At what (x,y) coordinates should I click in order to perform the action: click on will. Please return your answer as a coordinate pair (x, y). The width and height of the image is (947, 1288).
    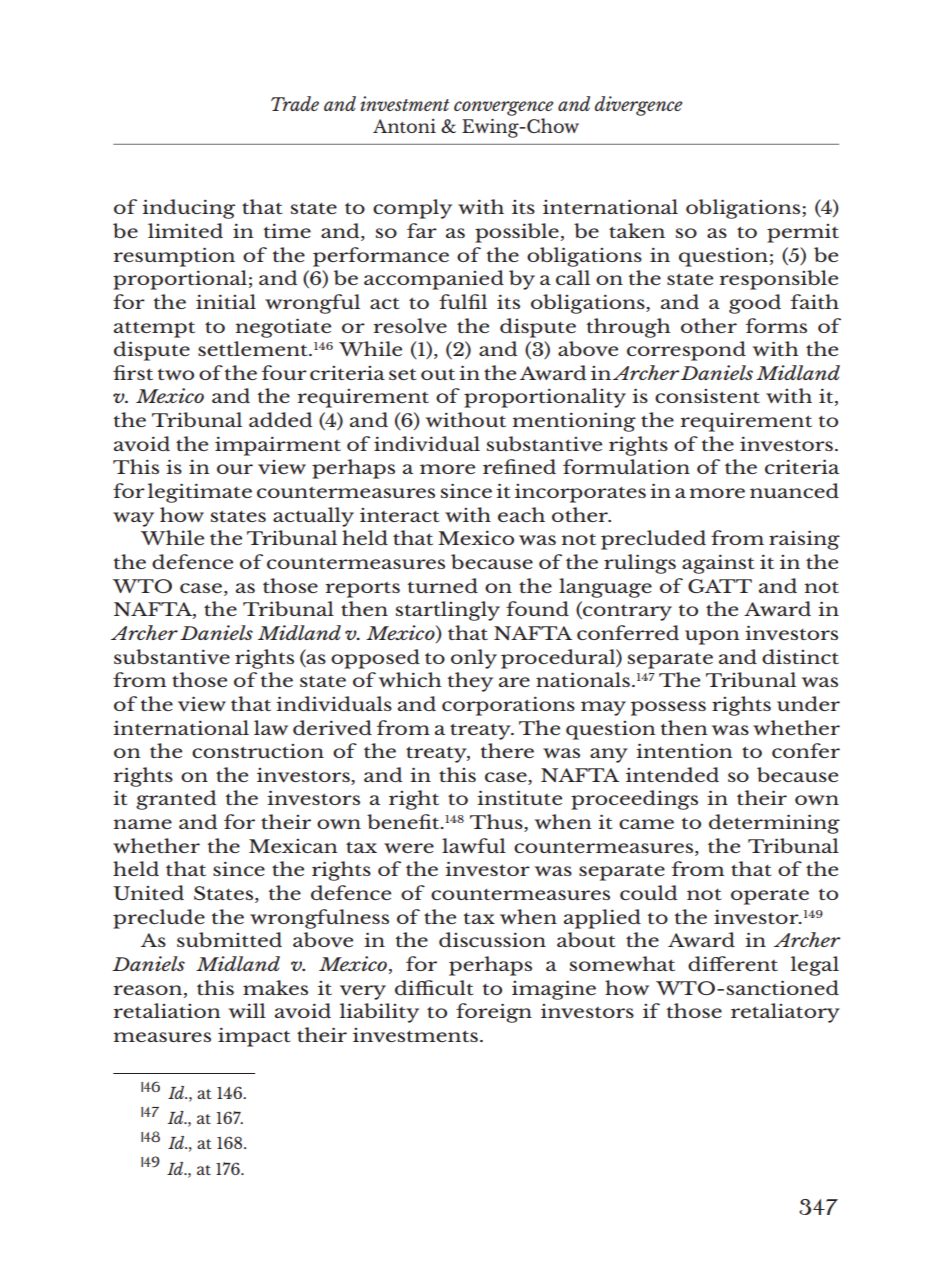
    Looking at the image, I should click on (247, 1010).
